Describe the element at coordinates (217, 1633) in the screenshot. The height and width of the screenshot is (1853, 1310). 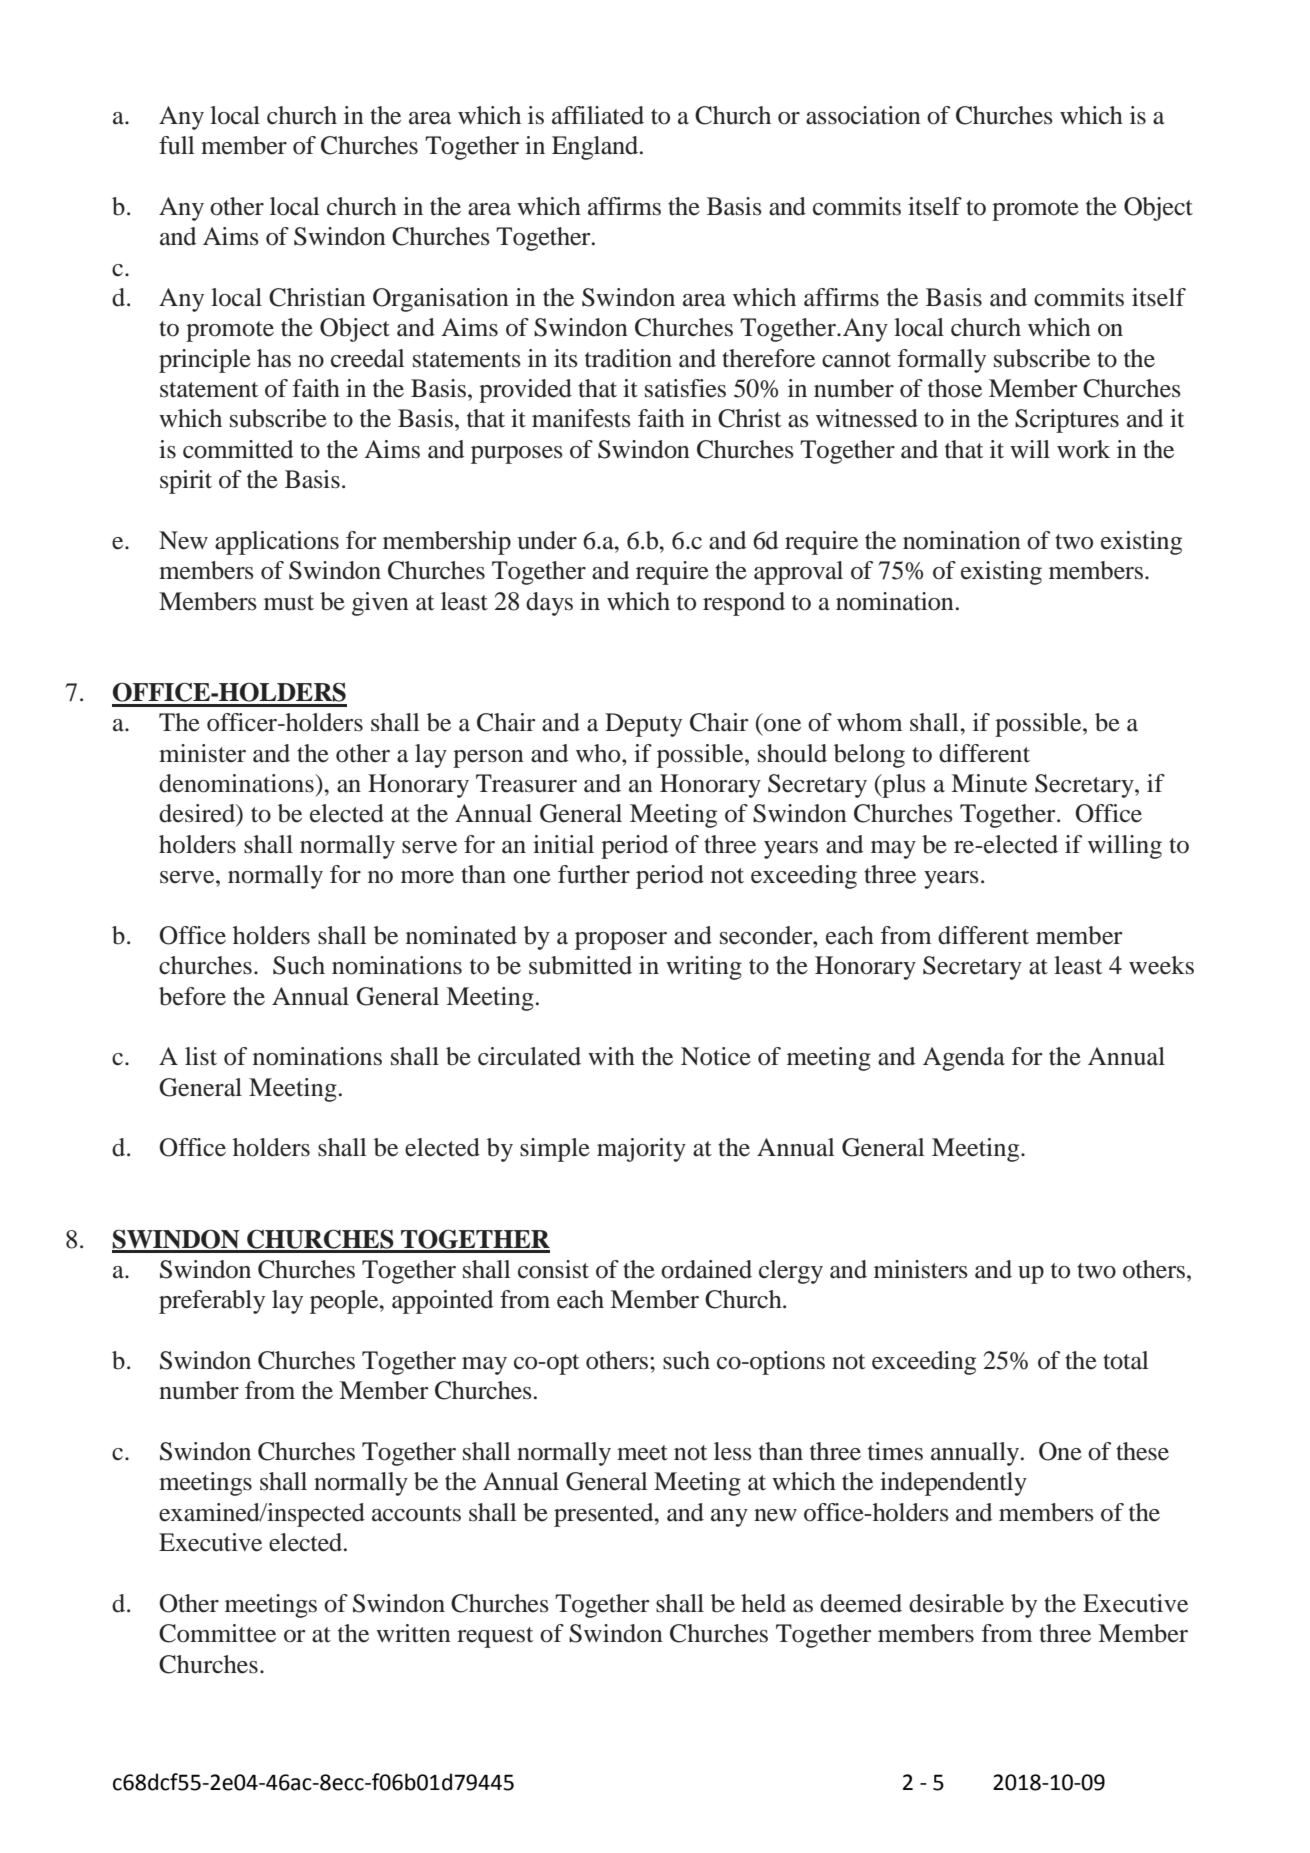
I see `Committee` at that location.
